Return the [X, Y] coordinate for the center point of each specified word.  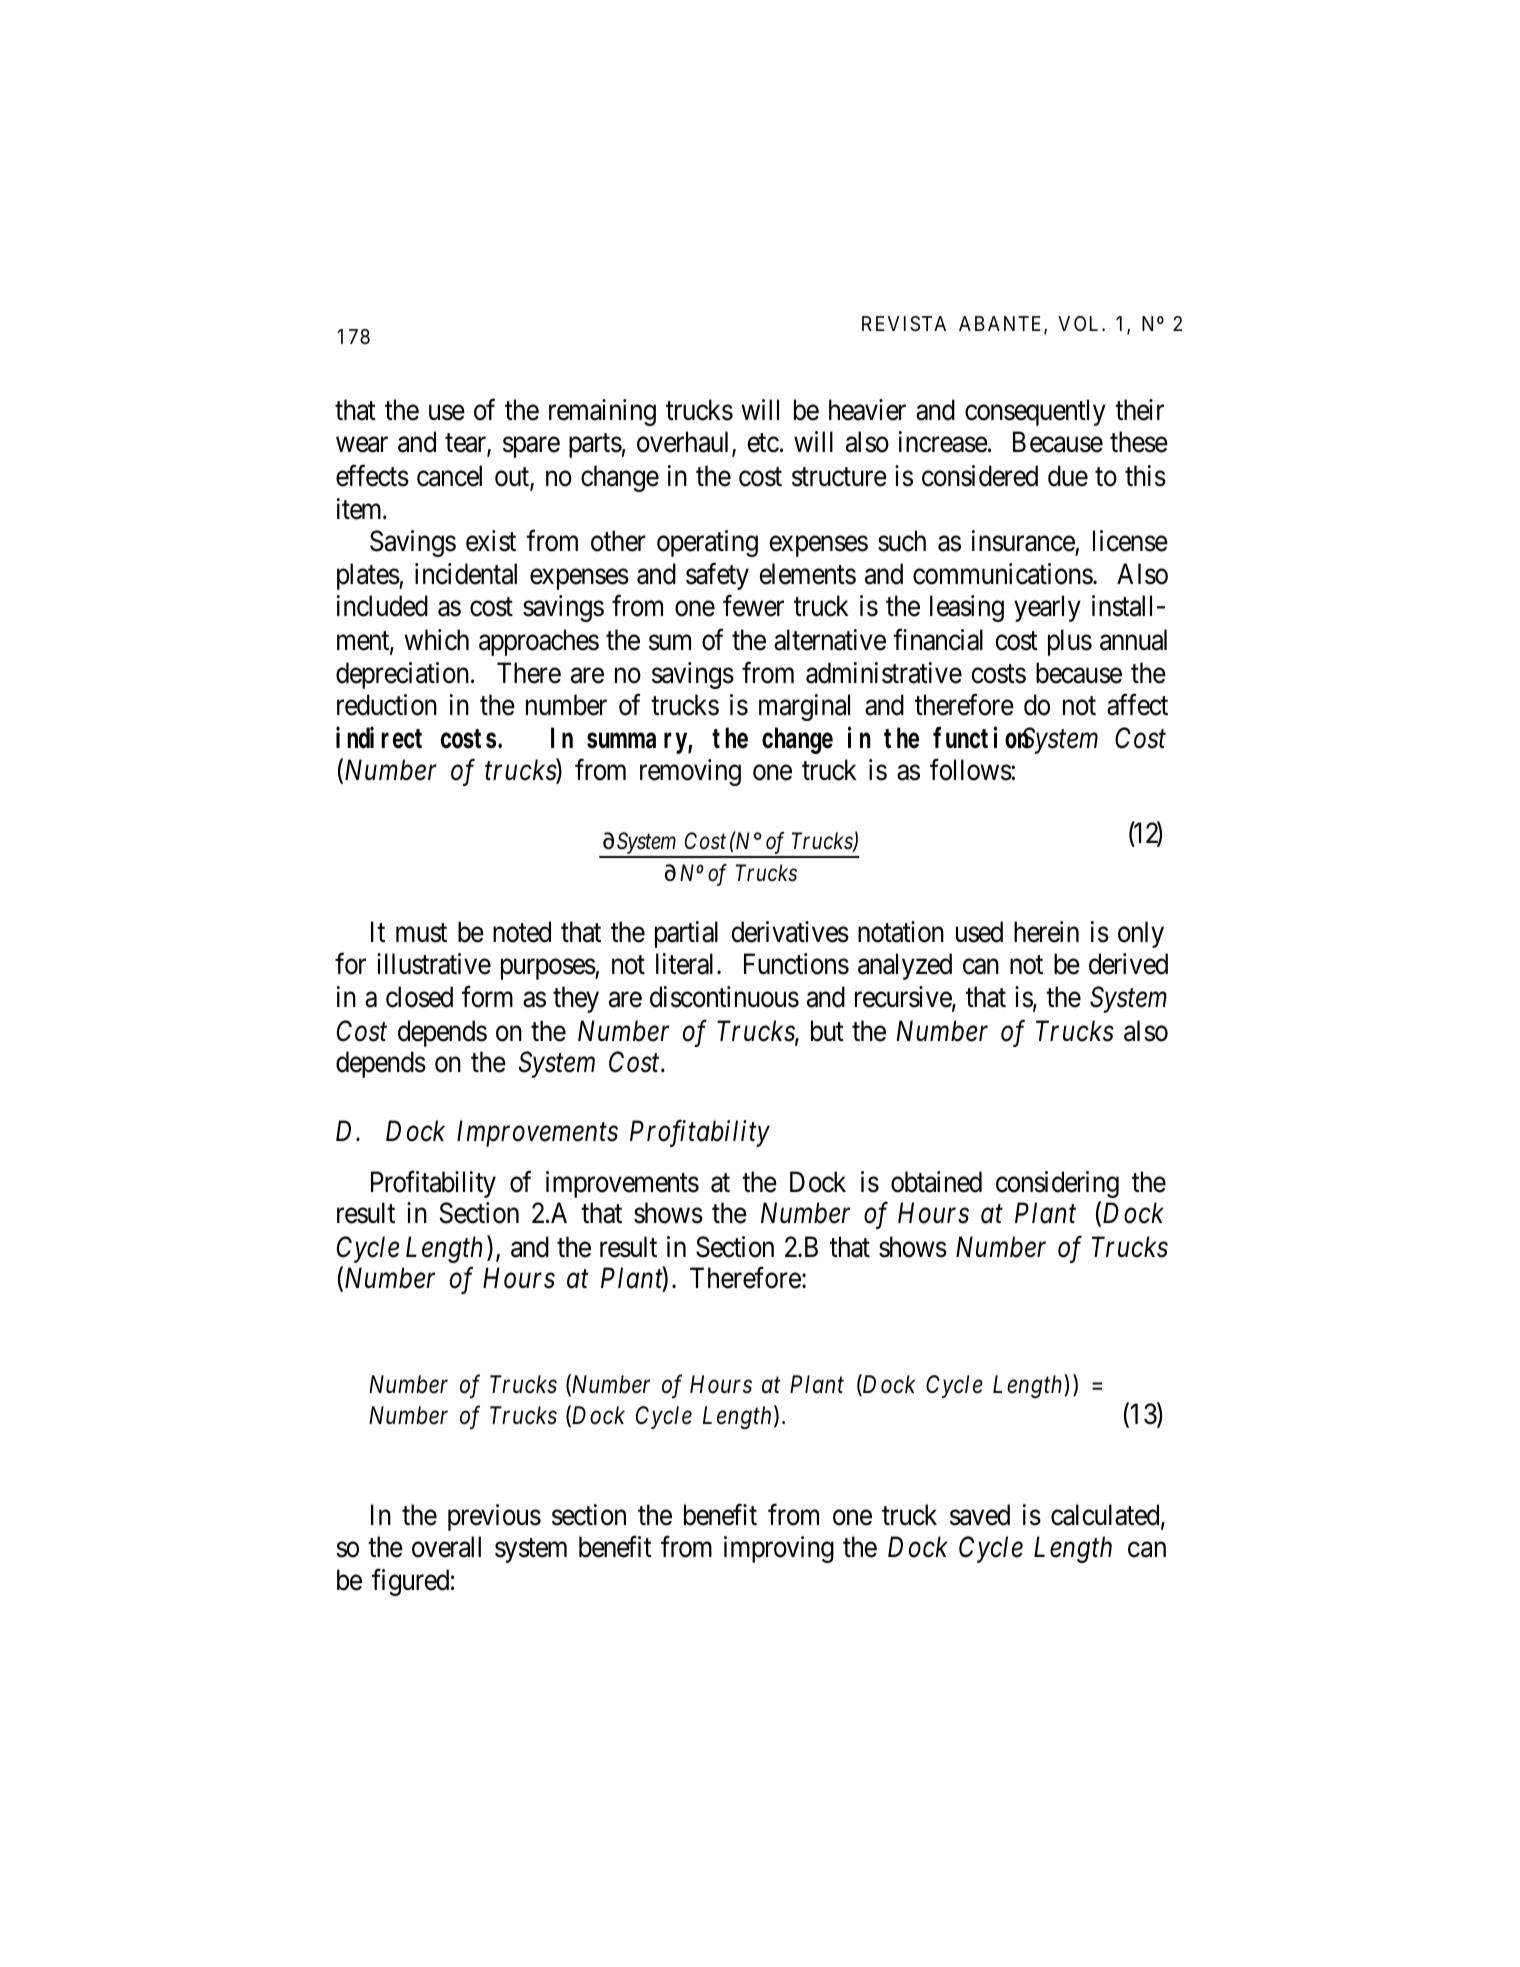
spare [531, 447]
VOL [1080, 323]
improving [779, 1549]
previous [494, 1517]
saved [980, 1515]
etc [763, 443]
